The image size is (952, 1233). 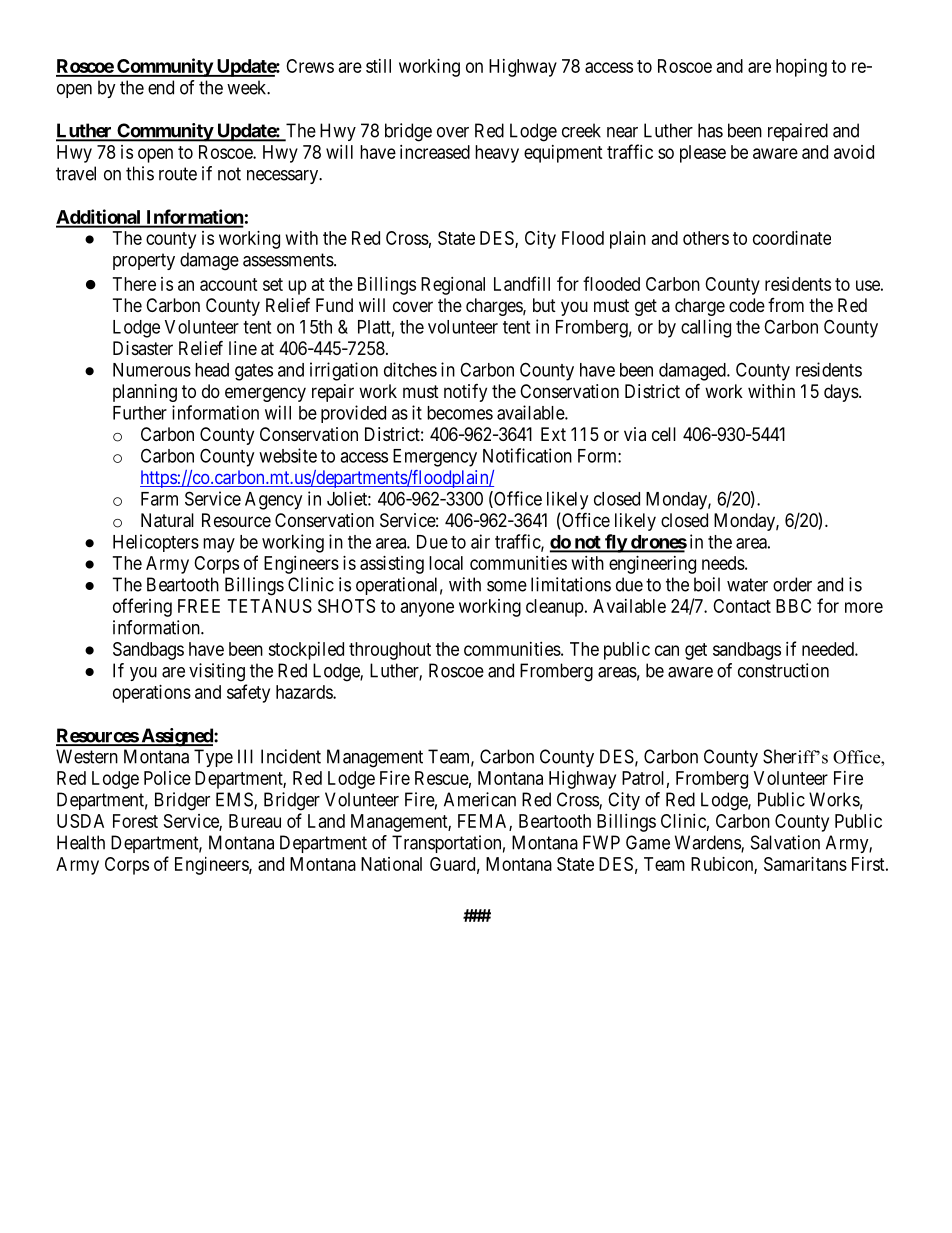 What do you see at coordinates (135, 821) in the image?
I see `Forest` at bounding box center [135, 821].
